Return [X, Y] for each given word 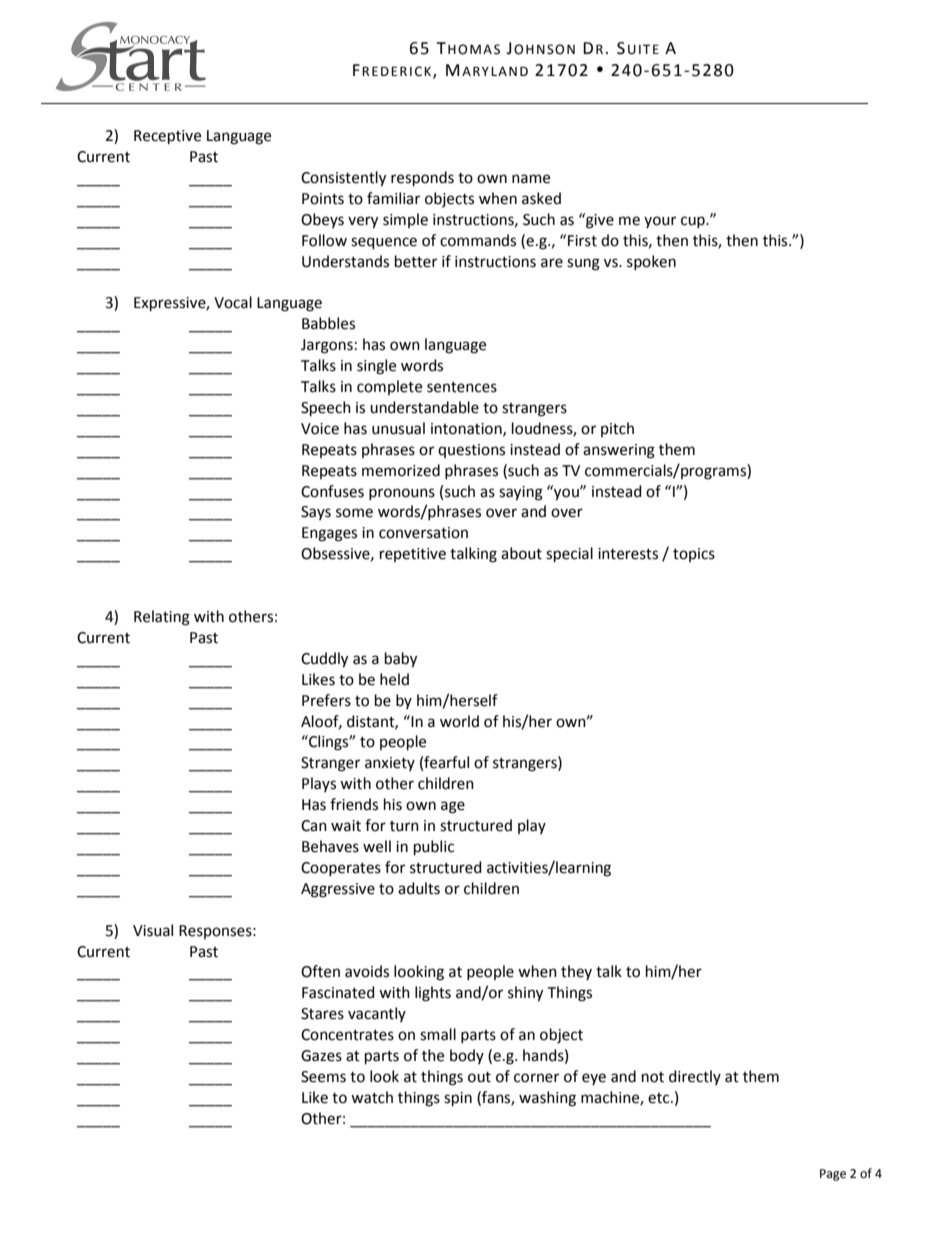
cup [694, 222]
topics [694, 555]
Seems [323, 1077]
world [459, 721]
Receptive [167, 137]
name [531, 179]
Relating [162, 618]
